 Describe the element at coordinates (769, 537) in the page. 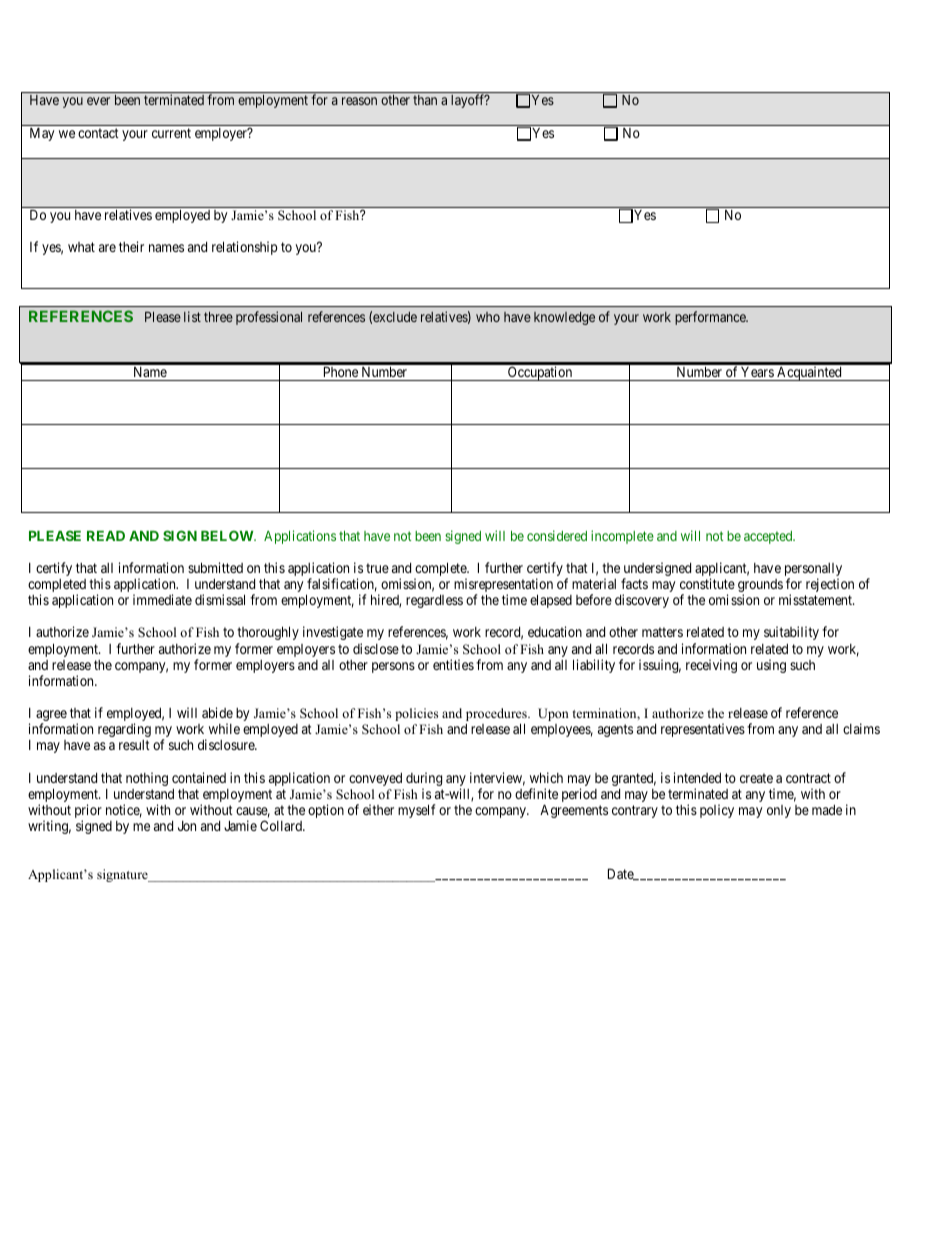

I see `accepted` at that location.
